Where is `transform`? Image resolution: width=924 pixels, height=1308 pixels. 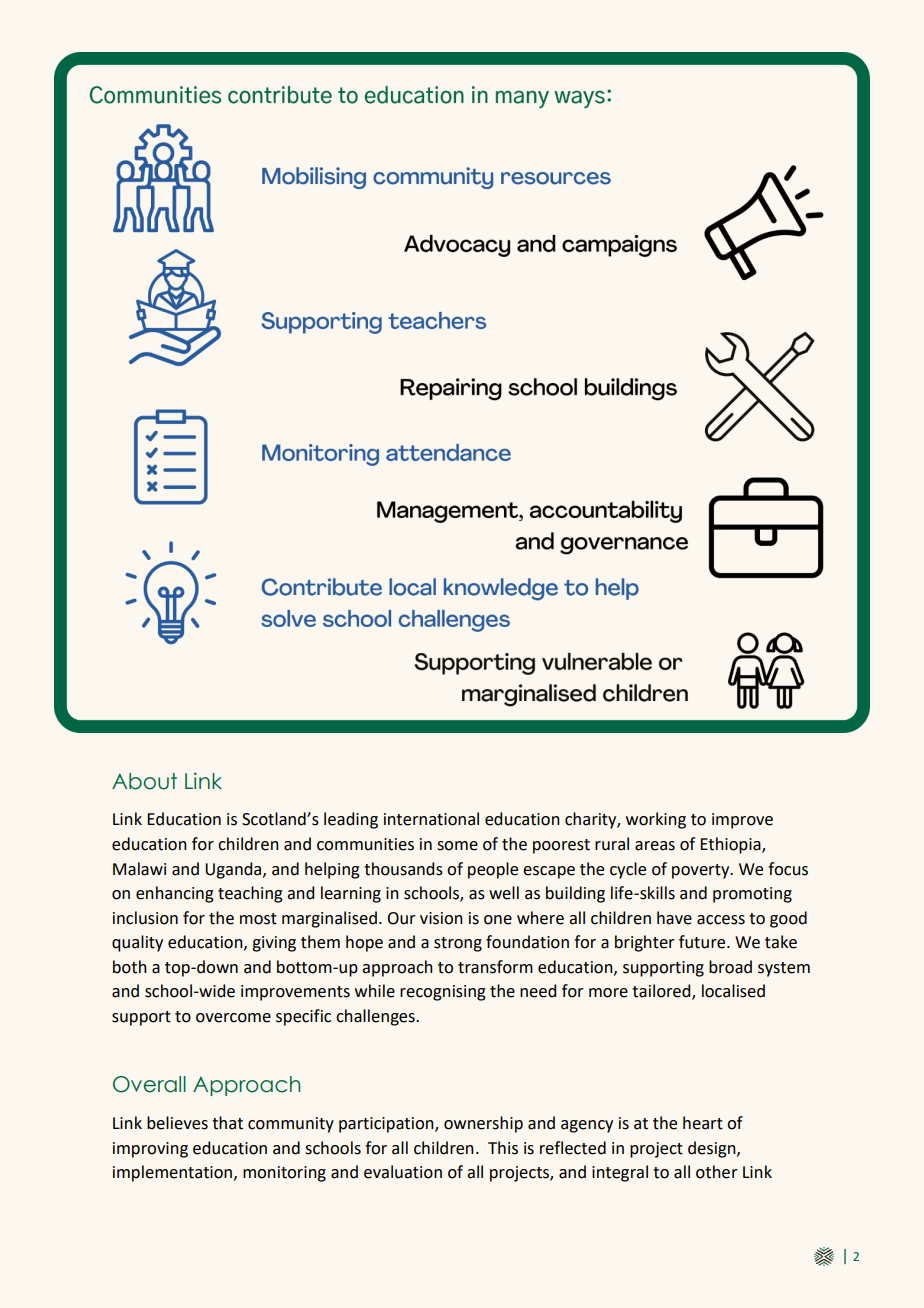
transform is located at coordinates (495, 967).
